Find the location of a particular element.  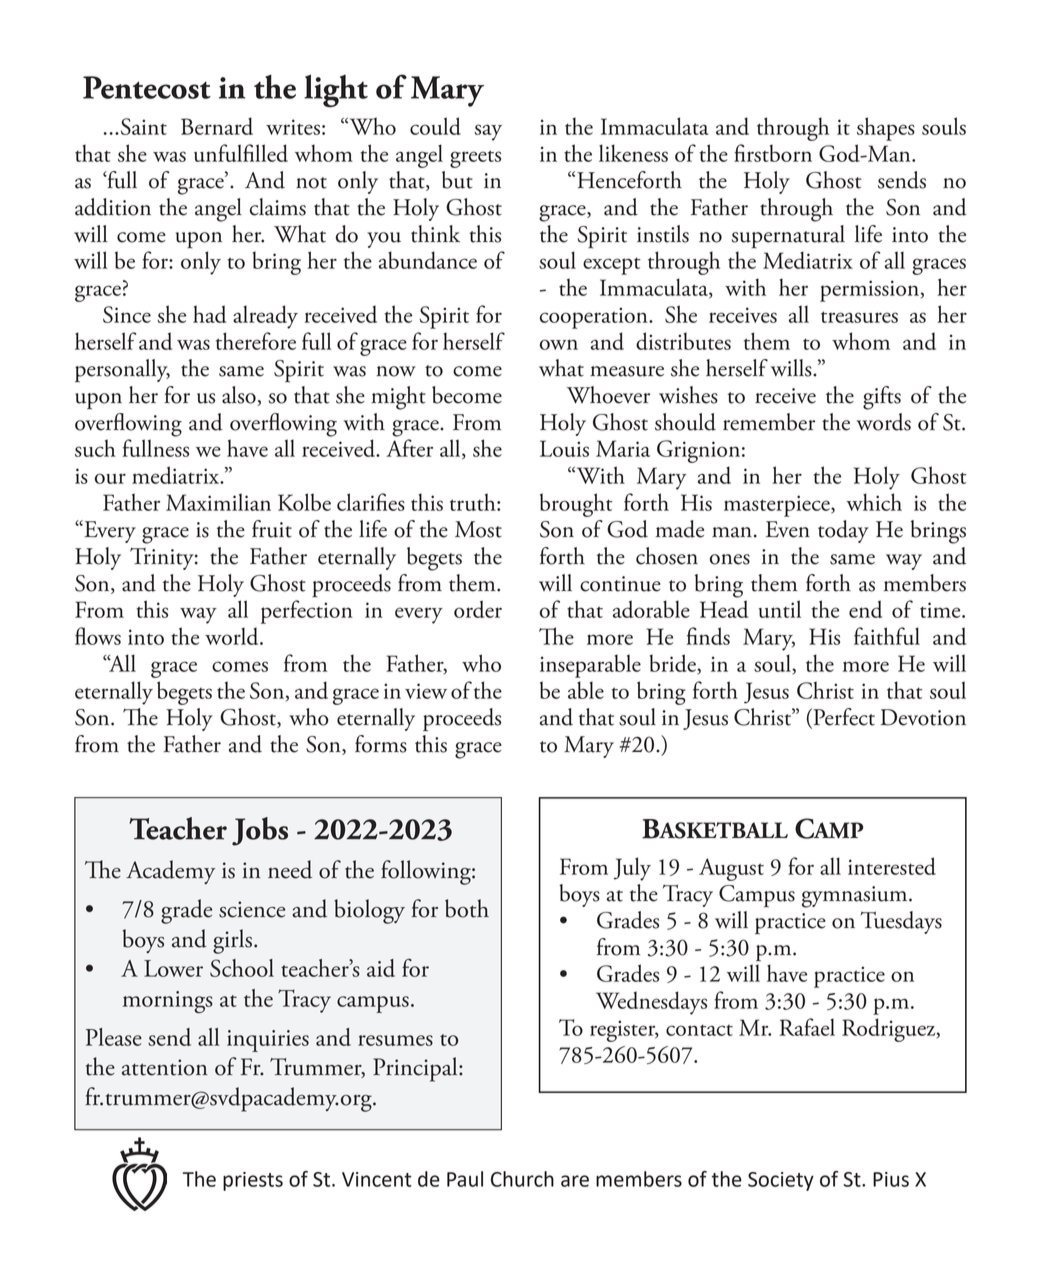

interested is located at coordinates (892, 866).
